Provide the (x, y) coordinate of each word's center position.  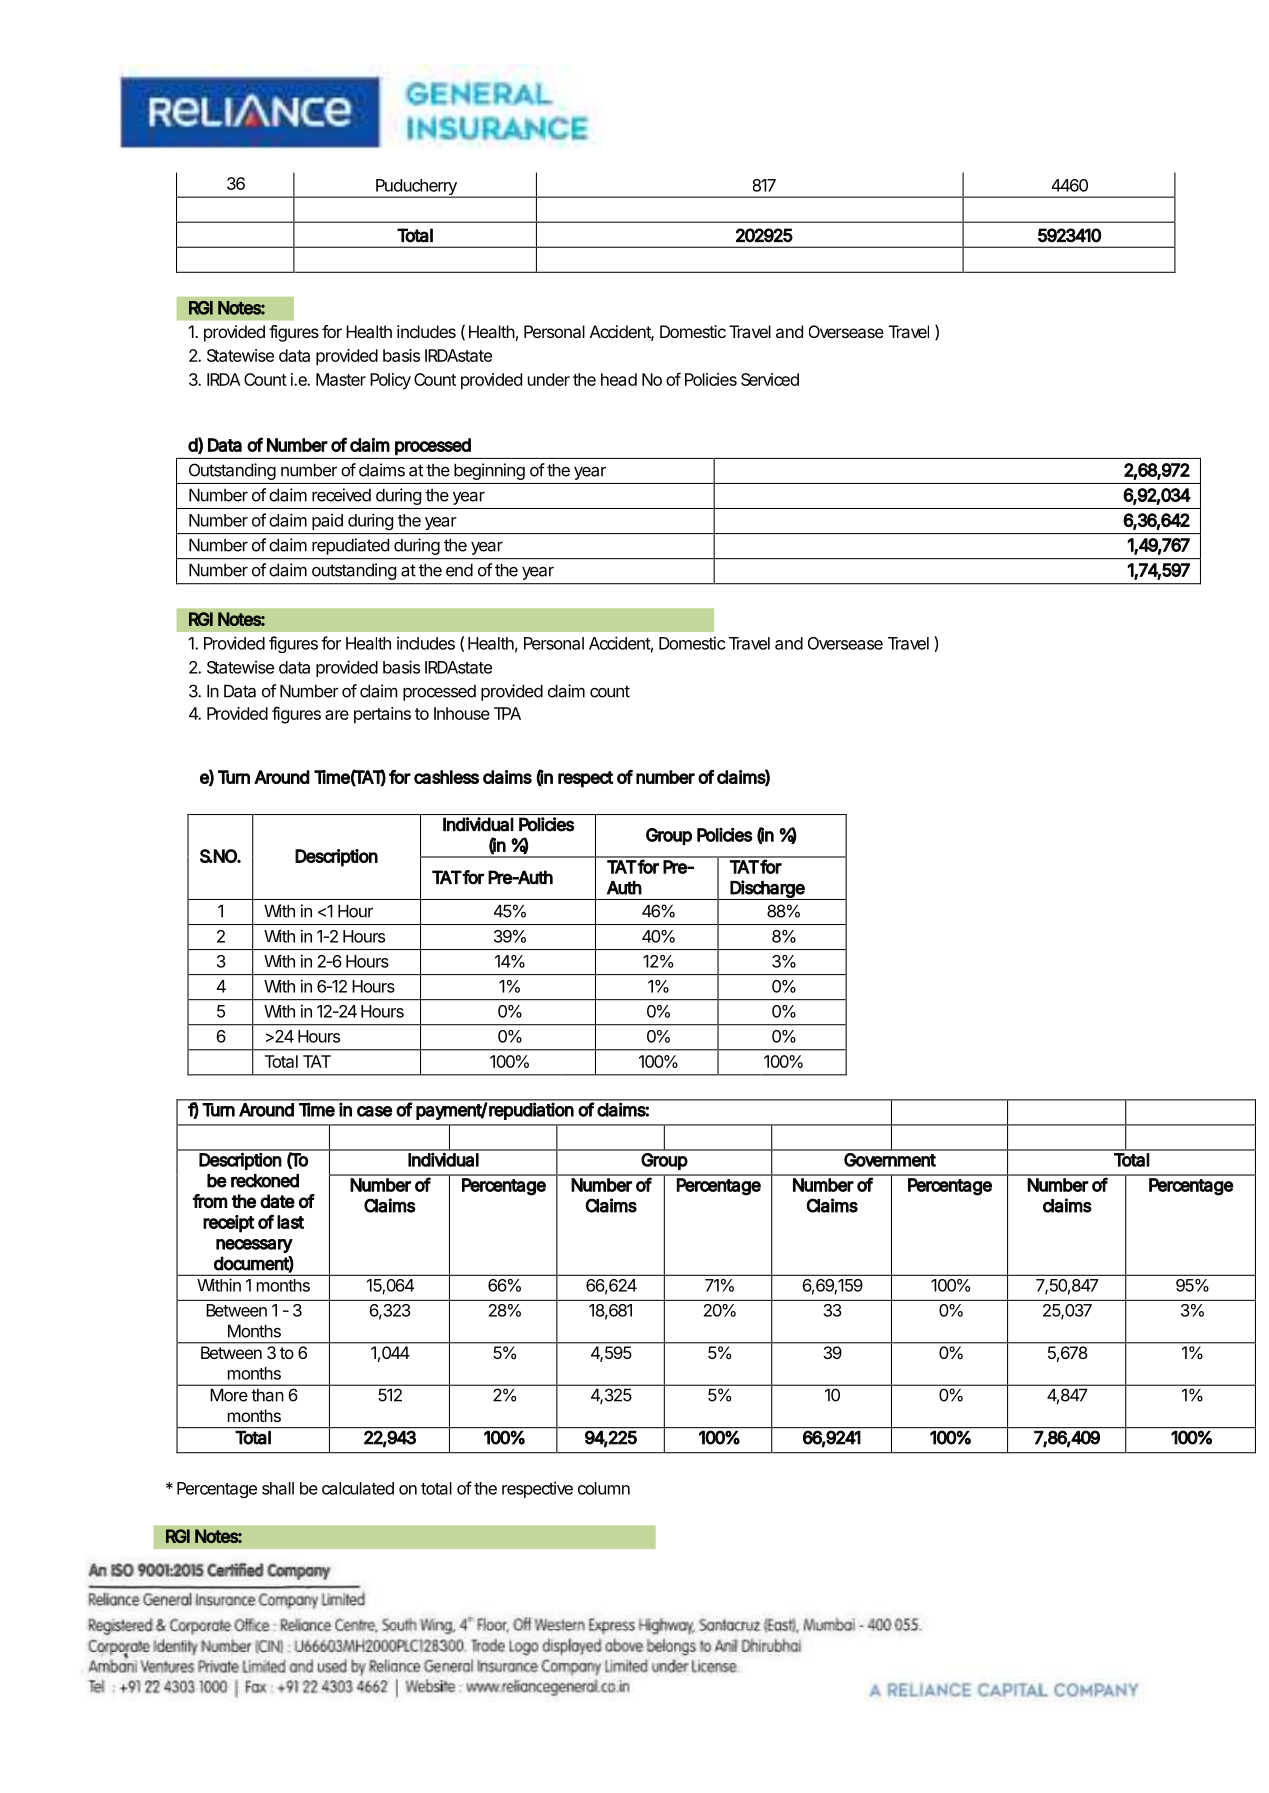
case (374, 1111)
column (604, 1488)
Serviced (770, 379)
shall (278, 1488)
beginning (489, 471)
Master (341, 379)
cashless (446, 777)
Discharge (768, 890)
